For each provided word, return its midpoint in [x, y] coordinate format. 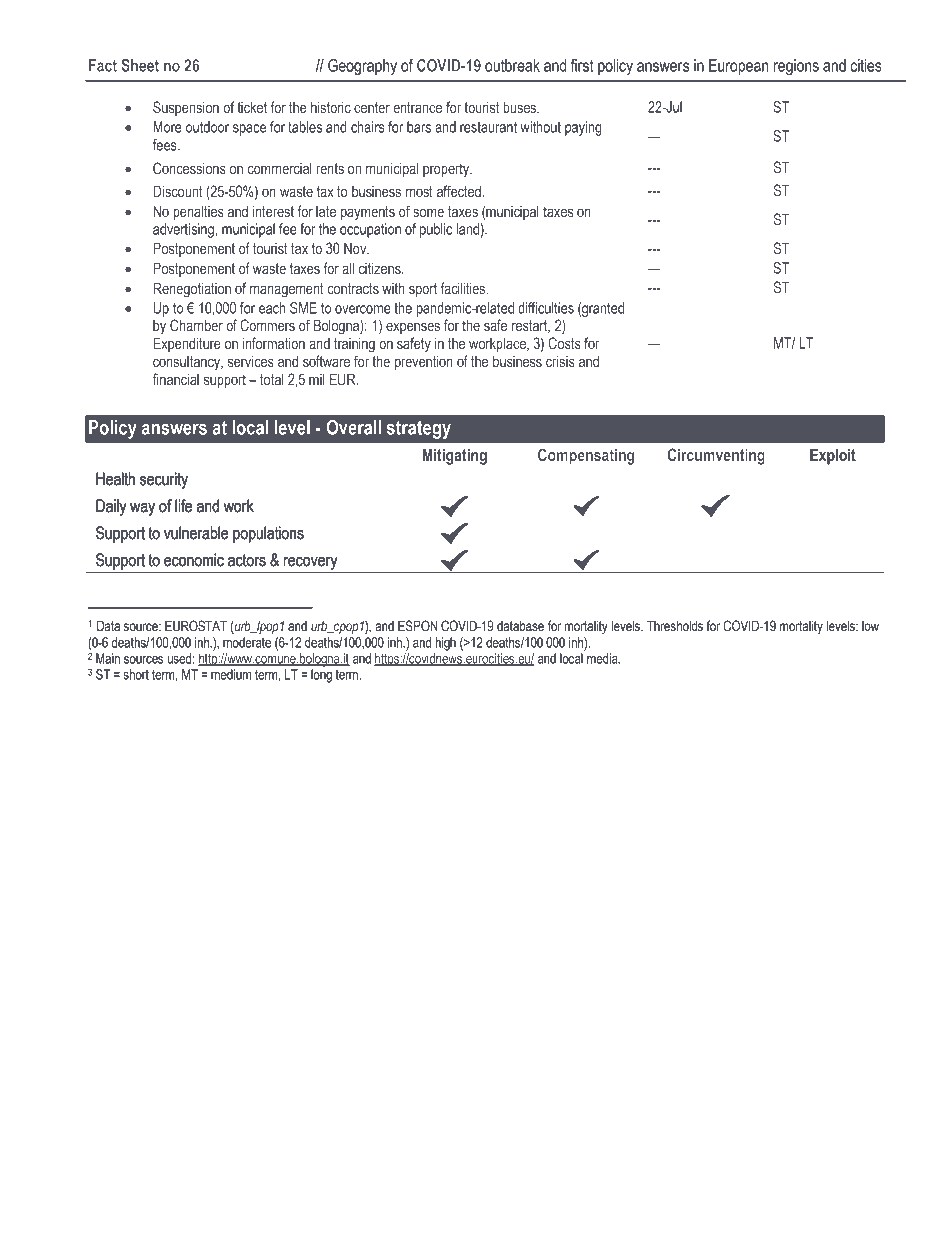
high [445, 644]
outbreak [512, 65]
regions [796, 67]
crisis [560, 361]
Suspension [186, 108]
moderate [247, 642]
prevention [424, 362]
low [870, 626]
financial [176, 379]
